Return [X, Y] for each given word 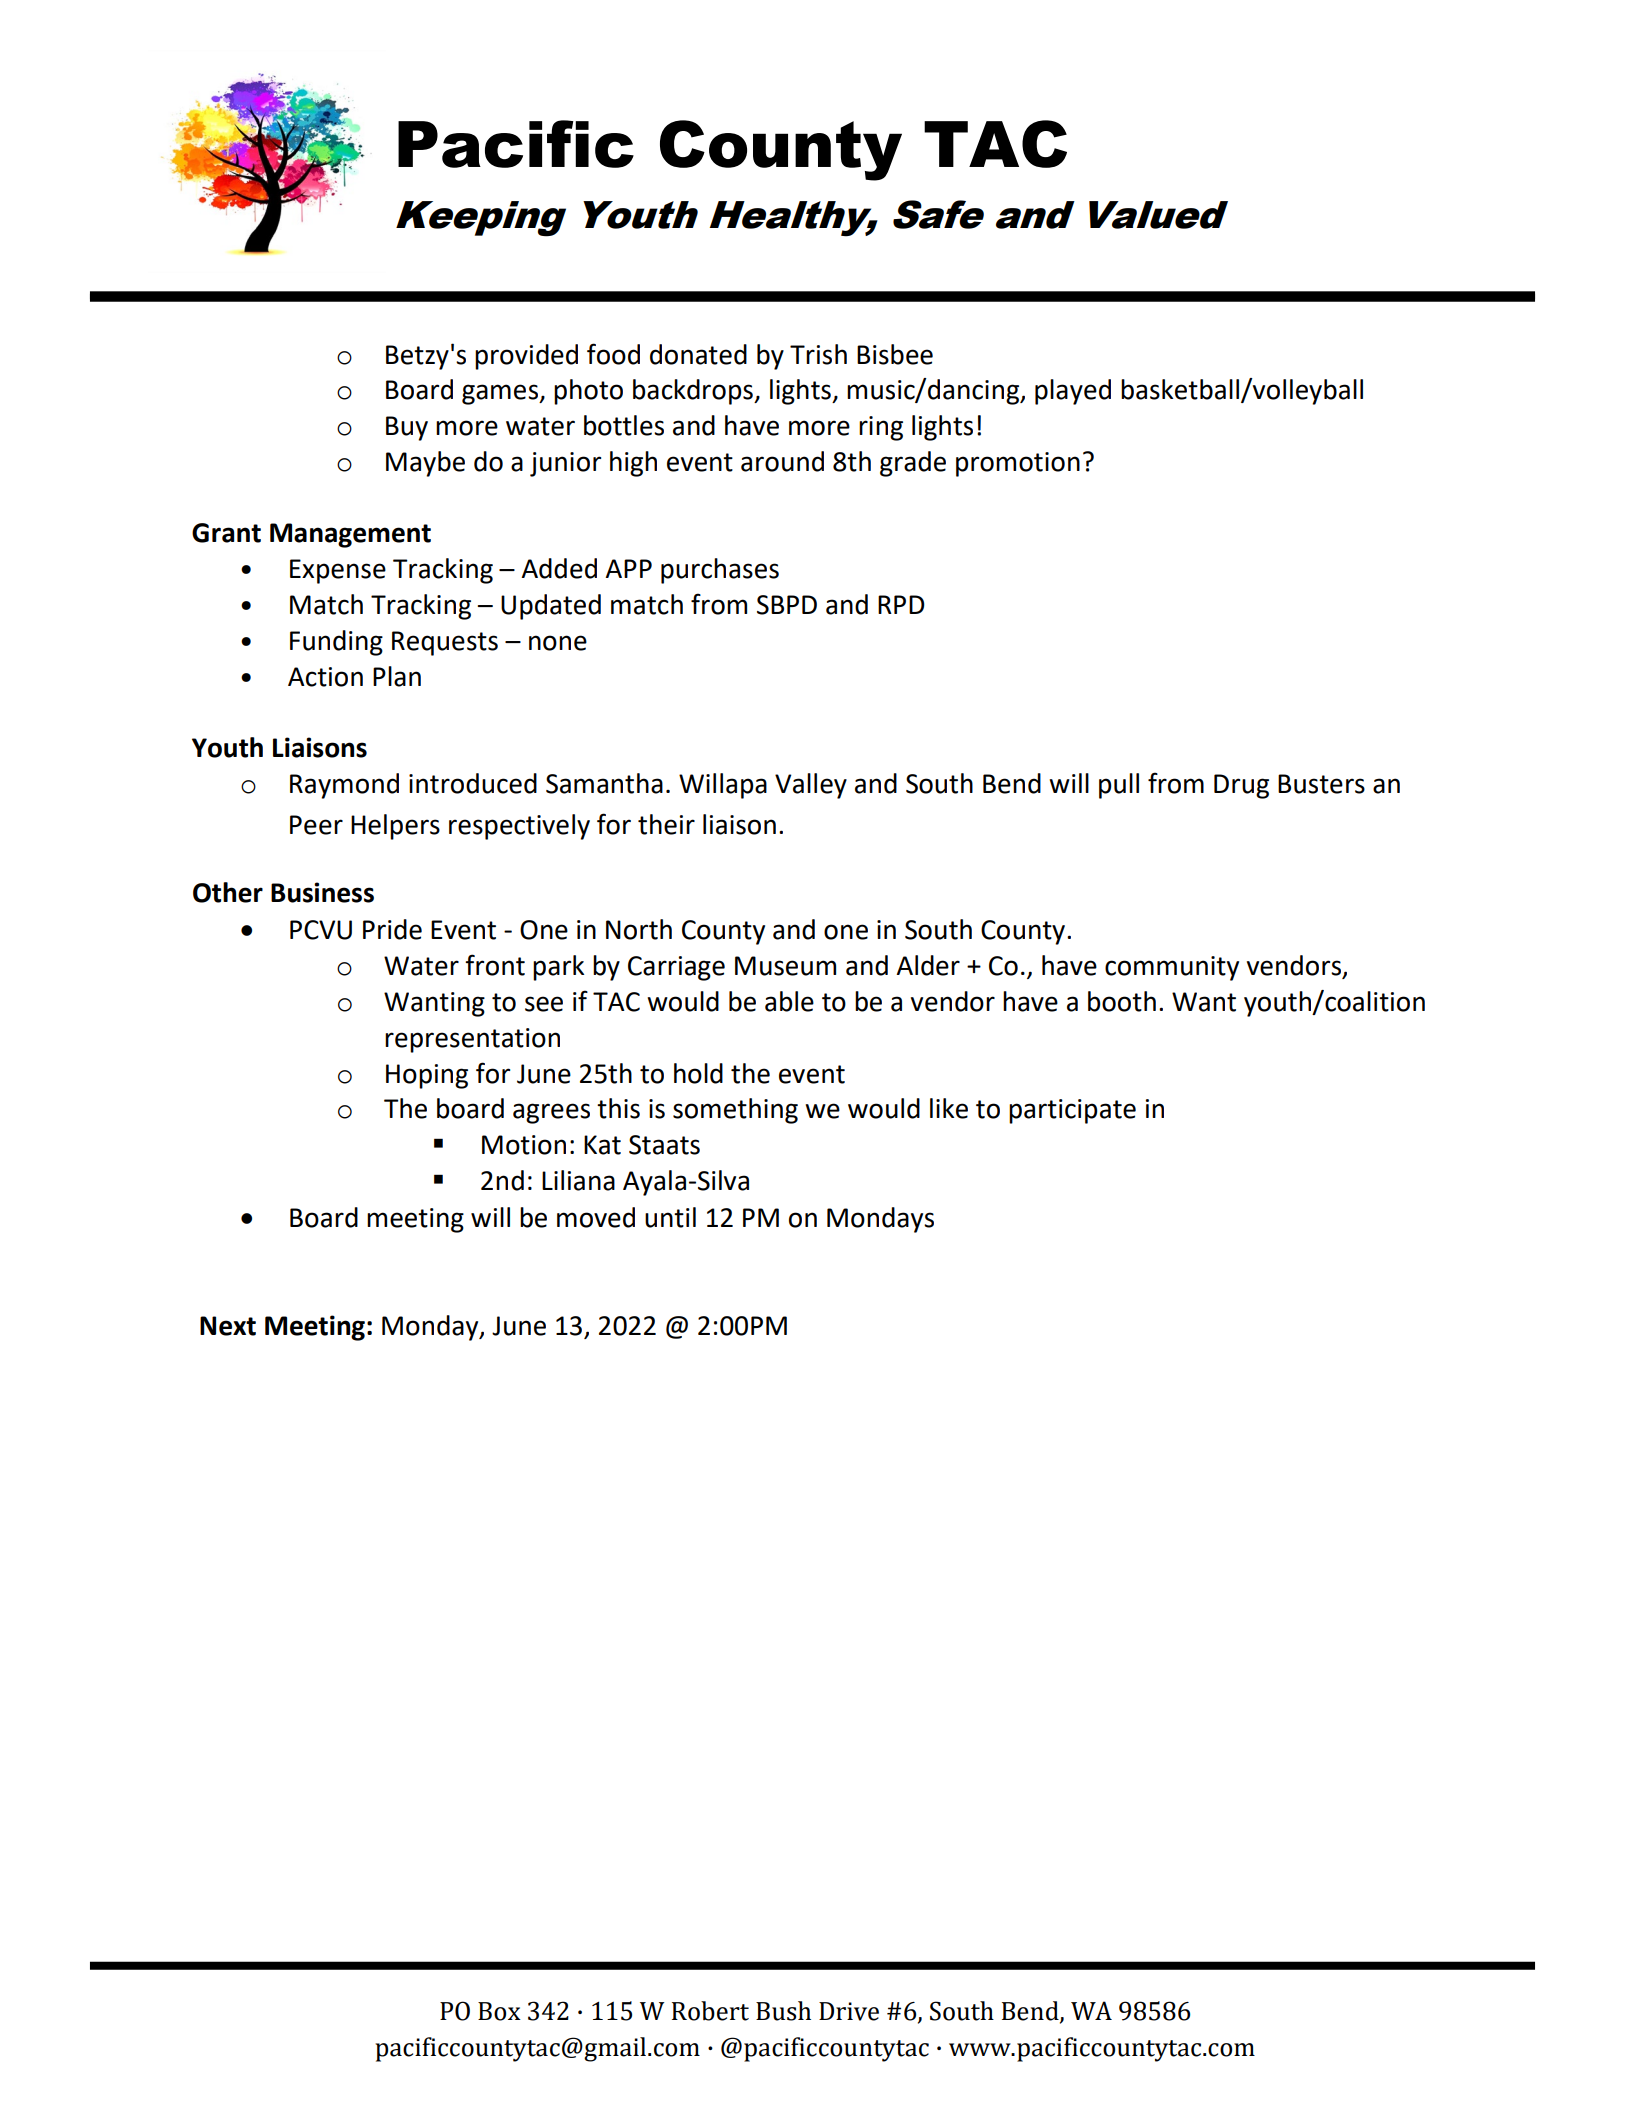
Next [228, 1326]
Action [325, 677]
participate [1072, 1111]
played [1073, 392]
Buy [407, 428]
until [670, 1217]
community [1172, 968]
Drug [1241, 786]
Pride [392, 929]
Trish [818, 354]
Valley [811, 786]
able [789, 1001]
